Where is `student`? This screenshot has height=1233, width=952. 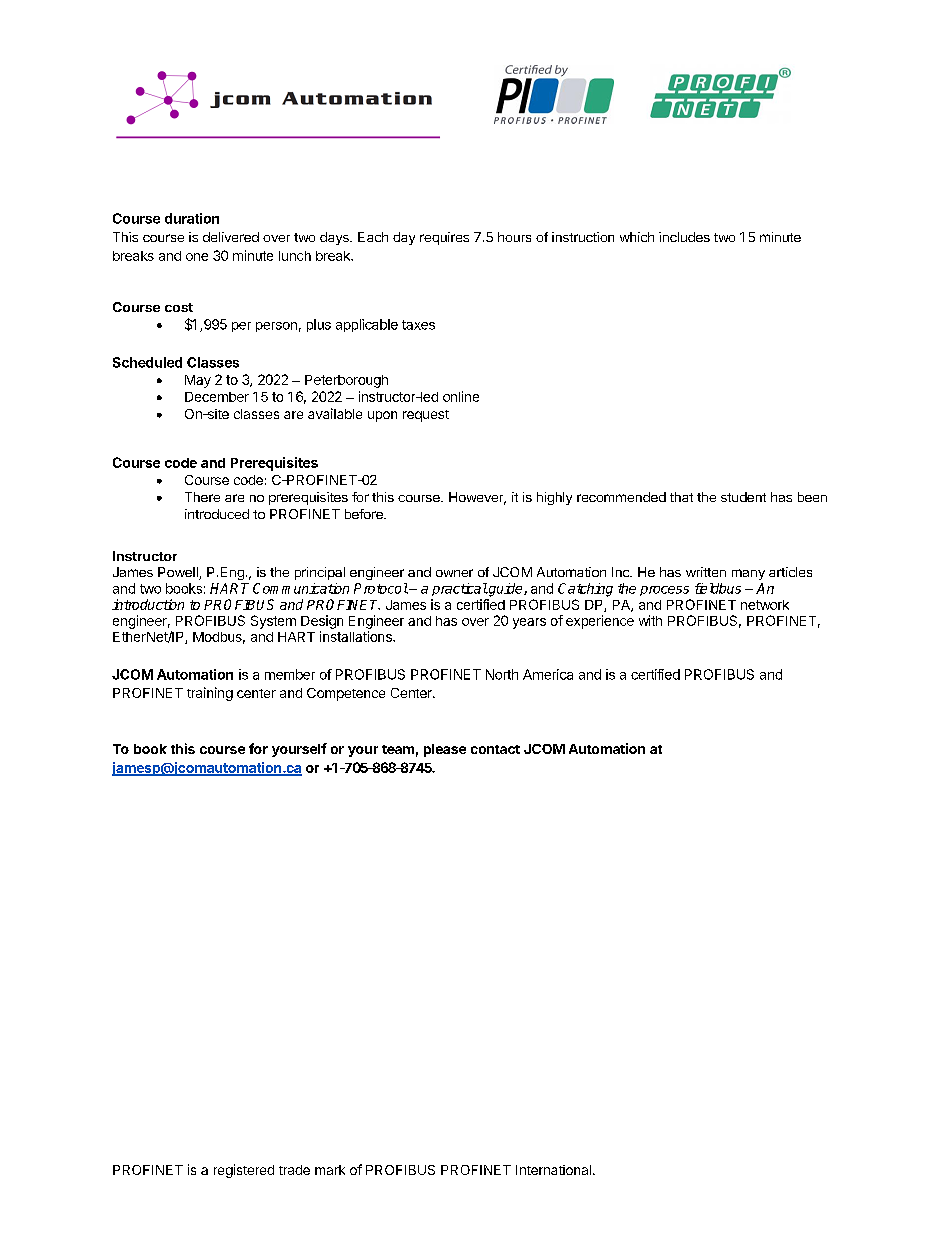
student is located at coordinates (743, 497).
